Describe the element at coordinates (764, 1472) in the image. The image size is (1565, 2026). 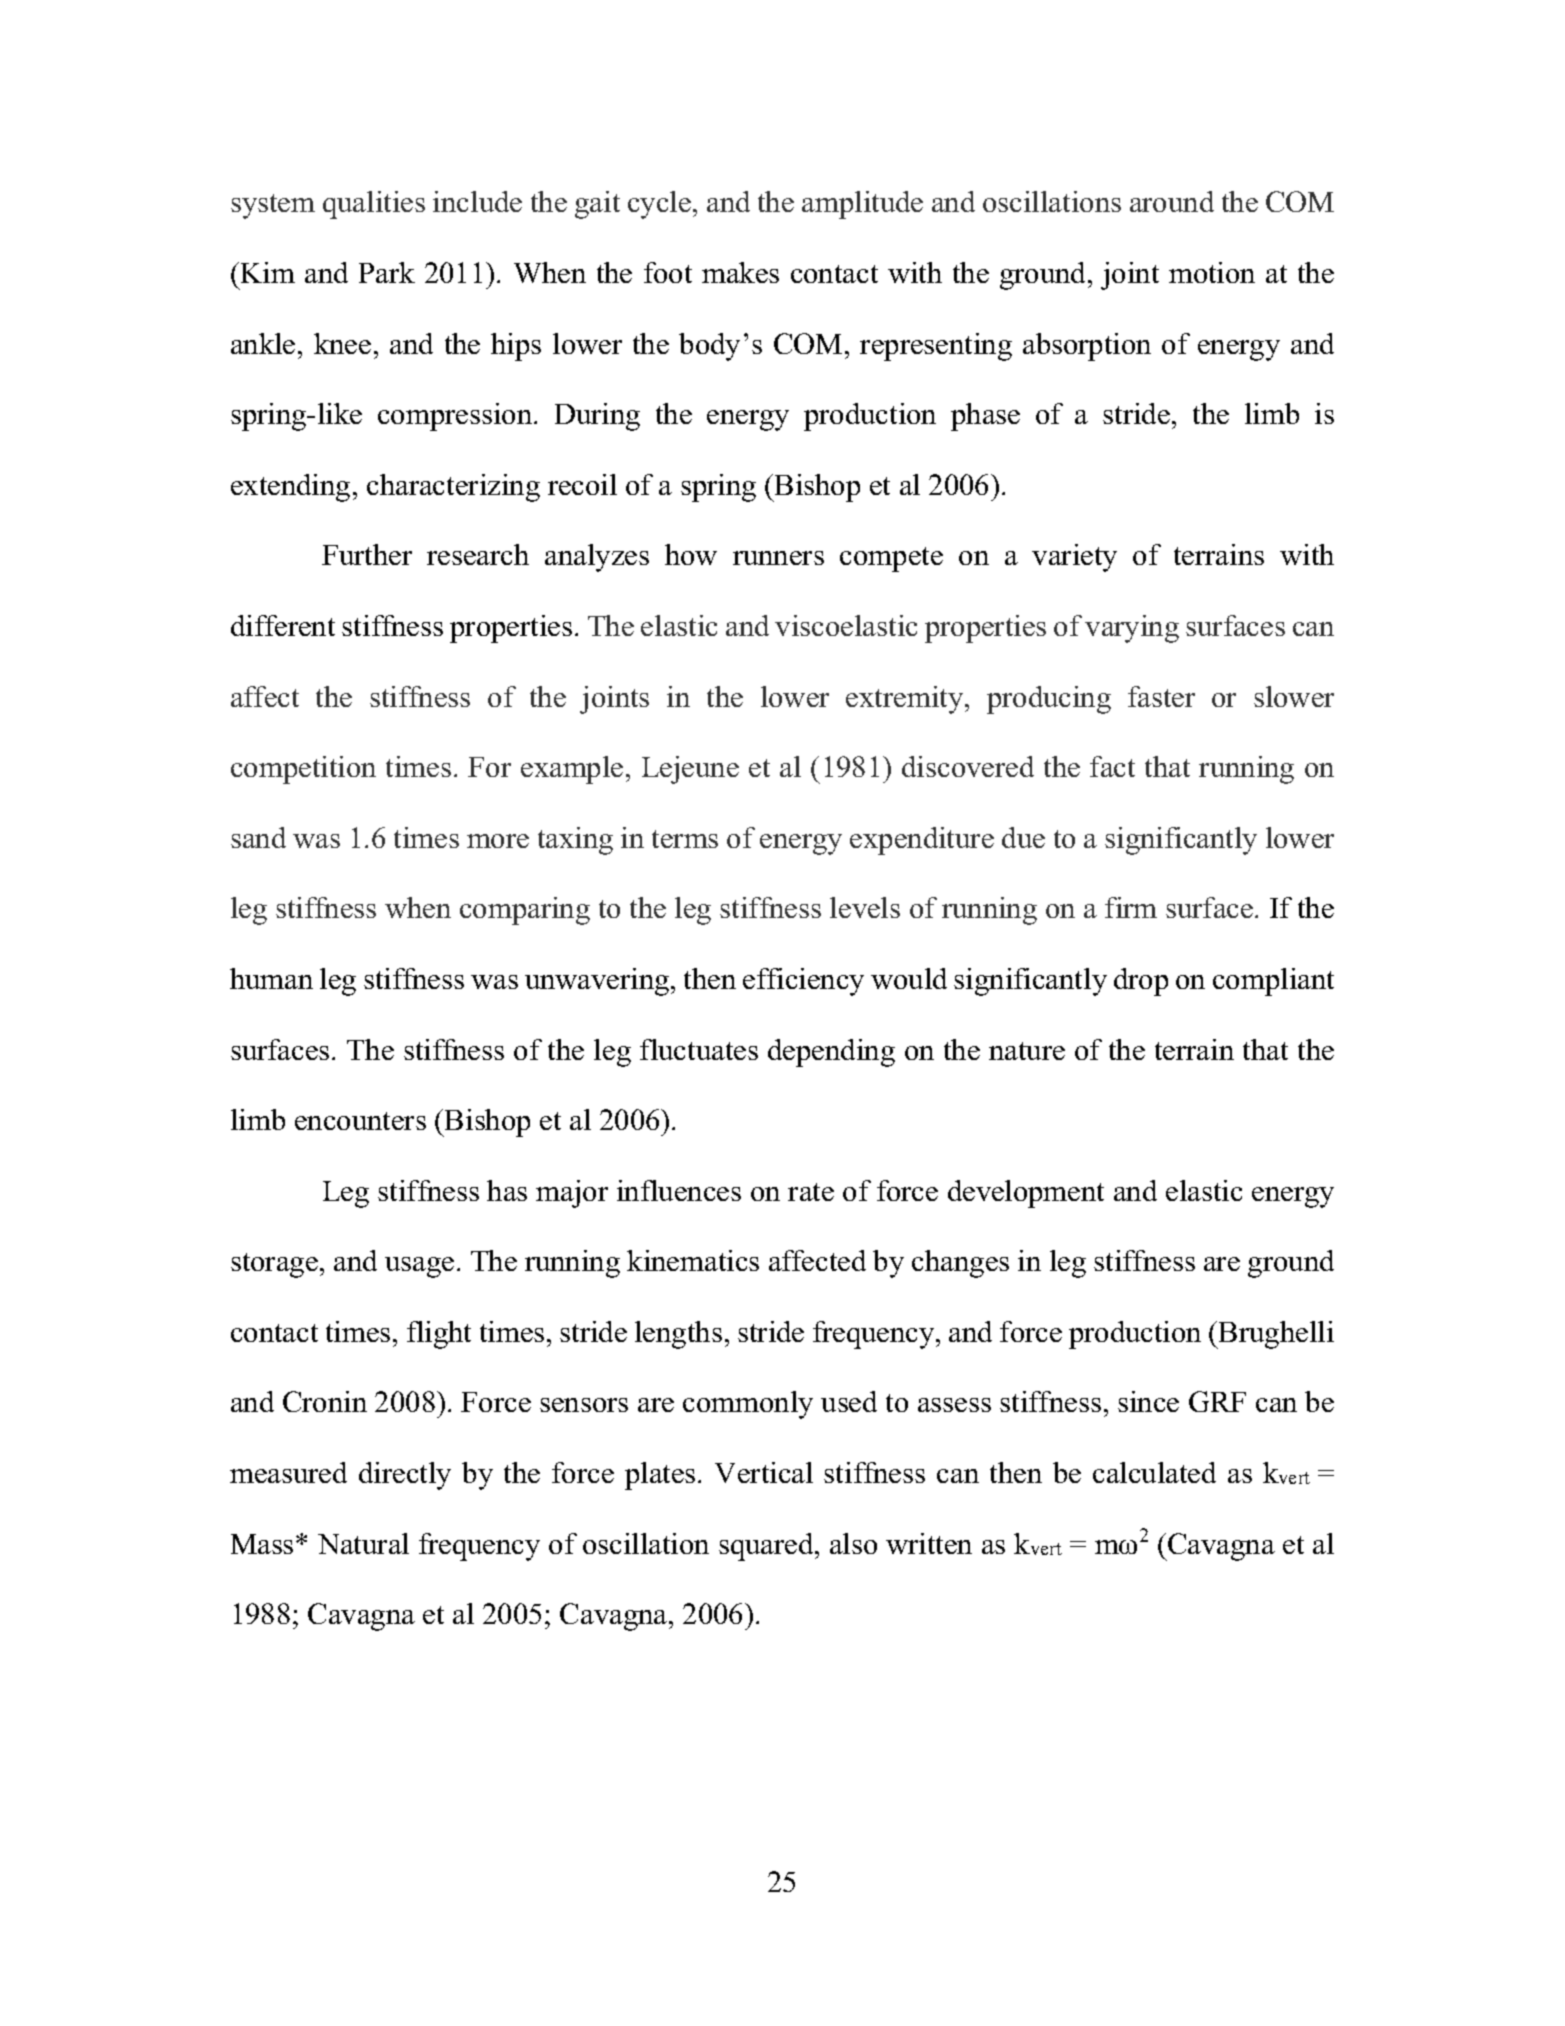
I see `Vertical` at that location.
